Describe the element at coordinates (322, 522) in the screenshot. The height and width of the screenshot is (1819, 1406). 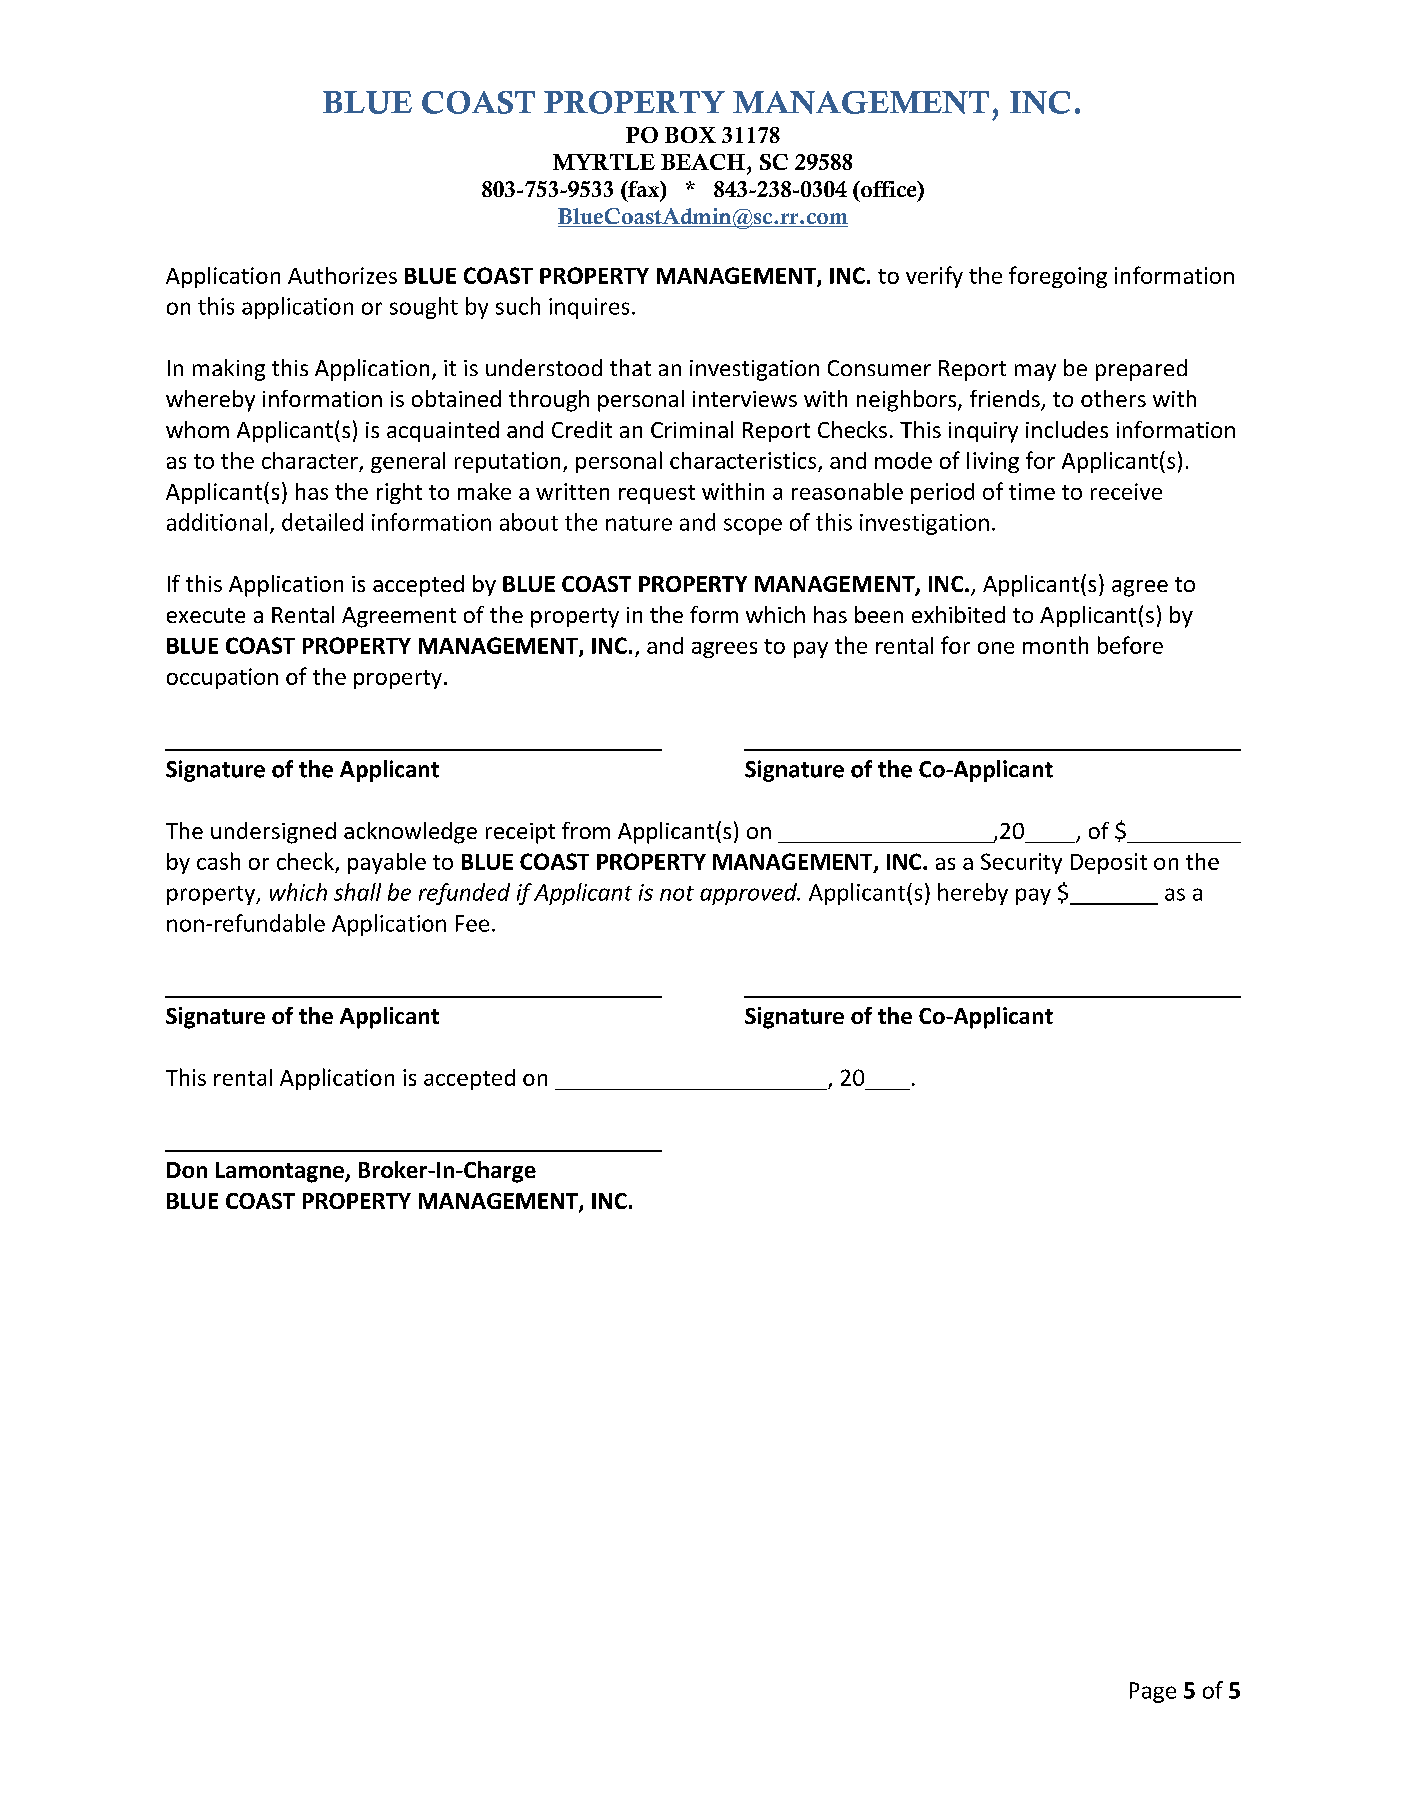
I see `detailed` at that location.
